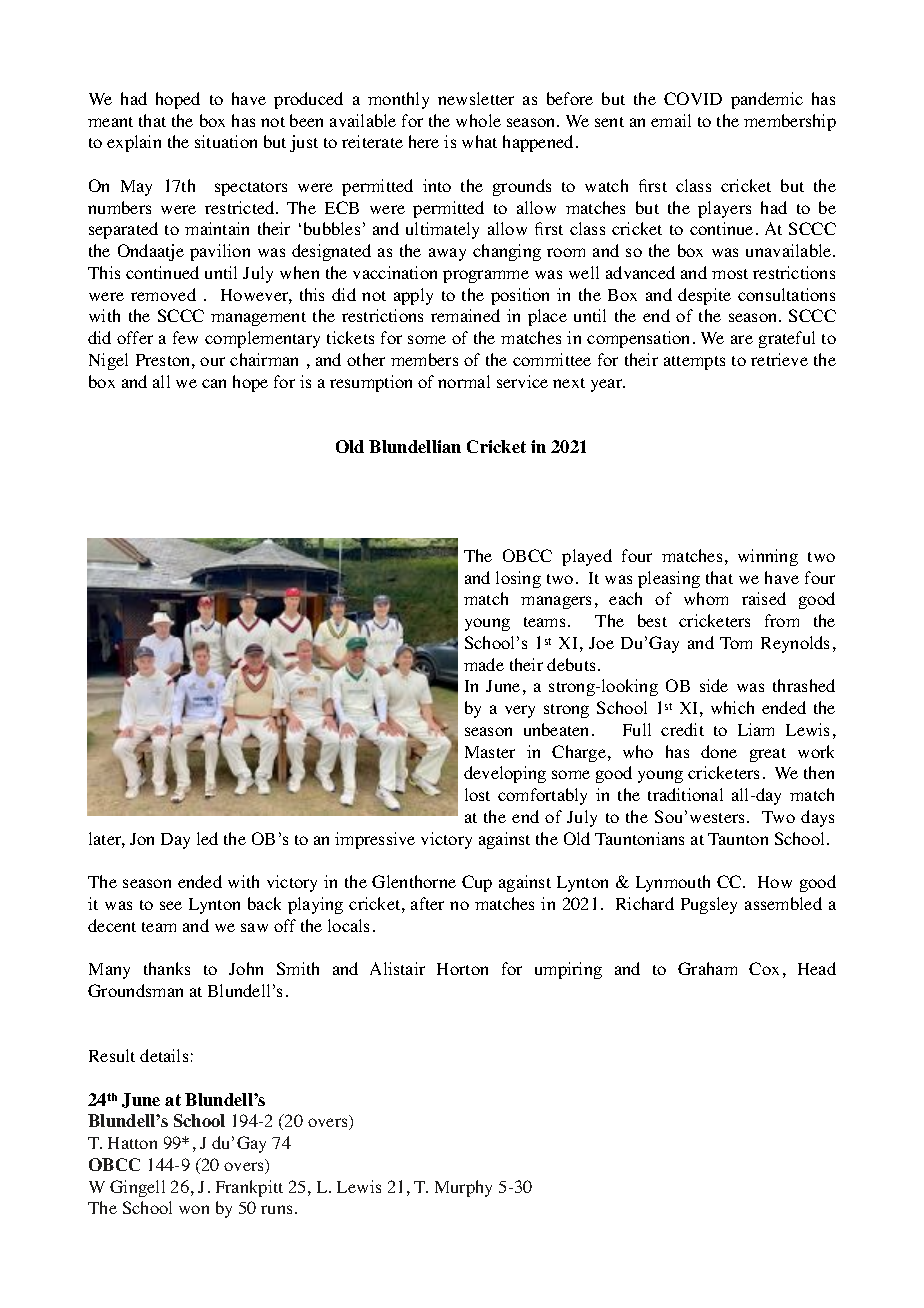 The image size is (924, 1308). I want to click on won, so click(194, 1209).
